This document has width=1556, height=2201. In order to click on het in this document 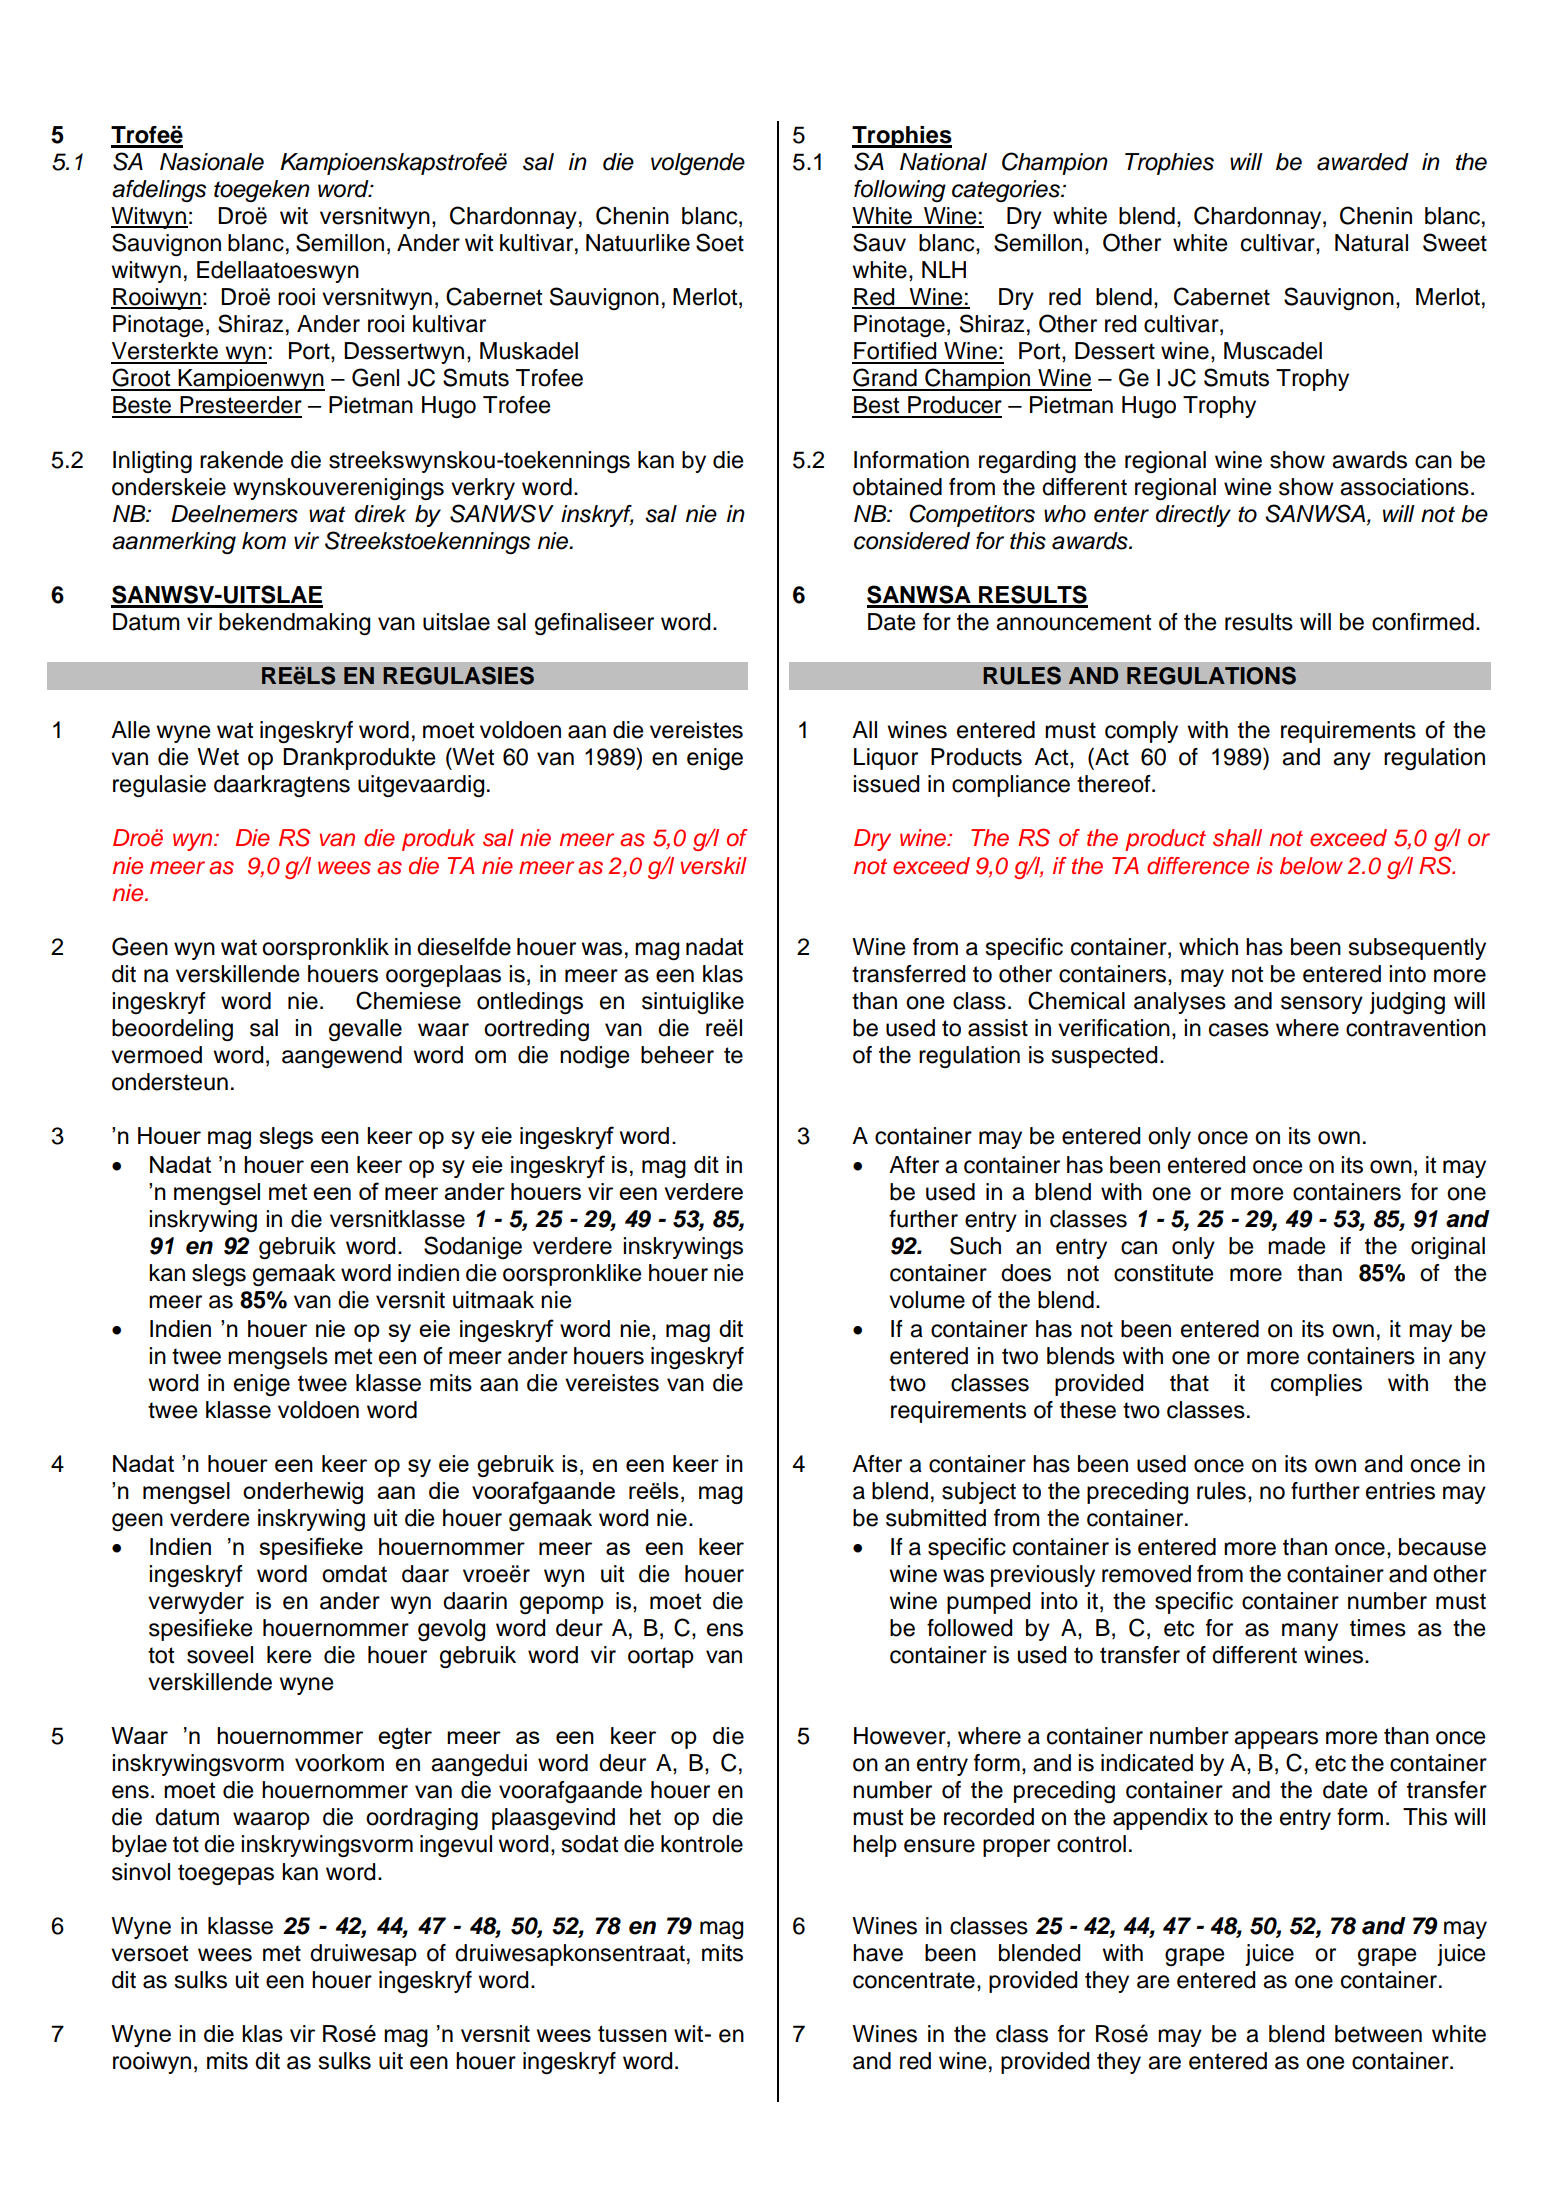, I will do `click(645, 1817)`.
